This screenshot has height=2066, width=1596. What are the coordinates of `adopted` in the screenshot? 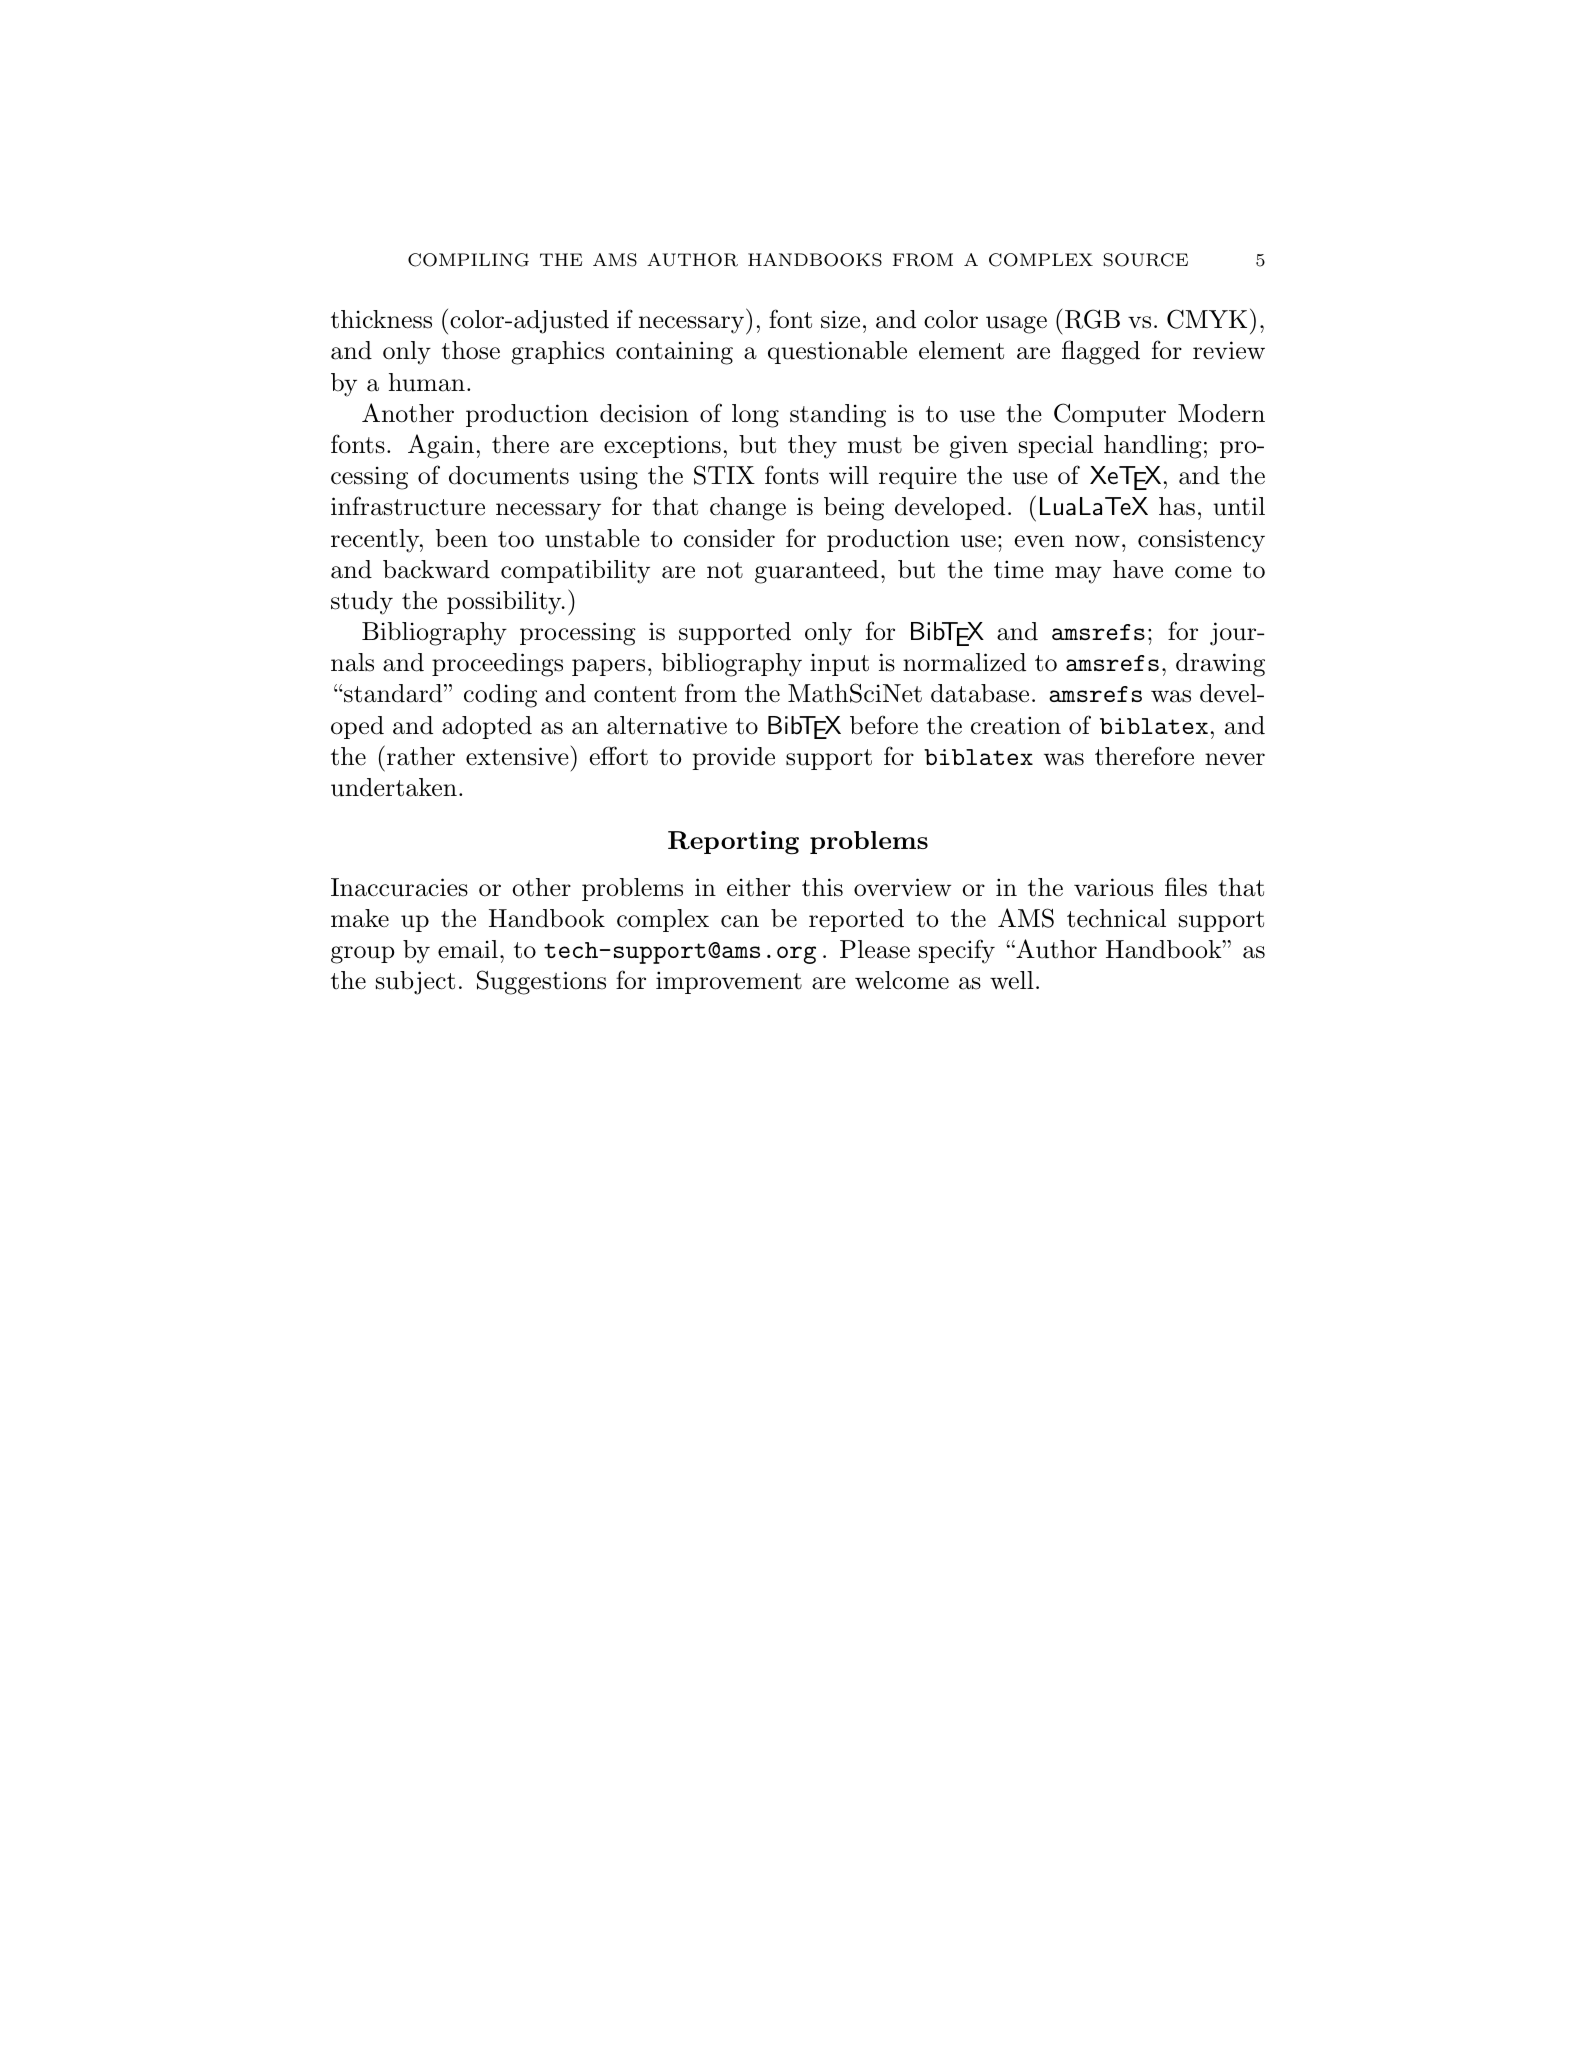 It's located at (487, 727).
